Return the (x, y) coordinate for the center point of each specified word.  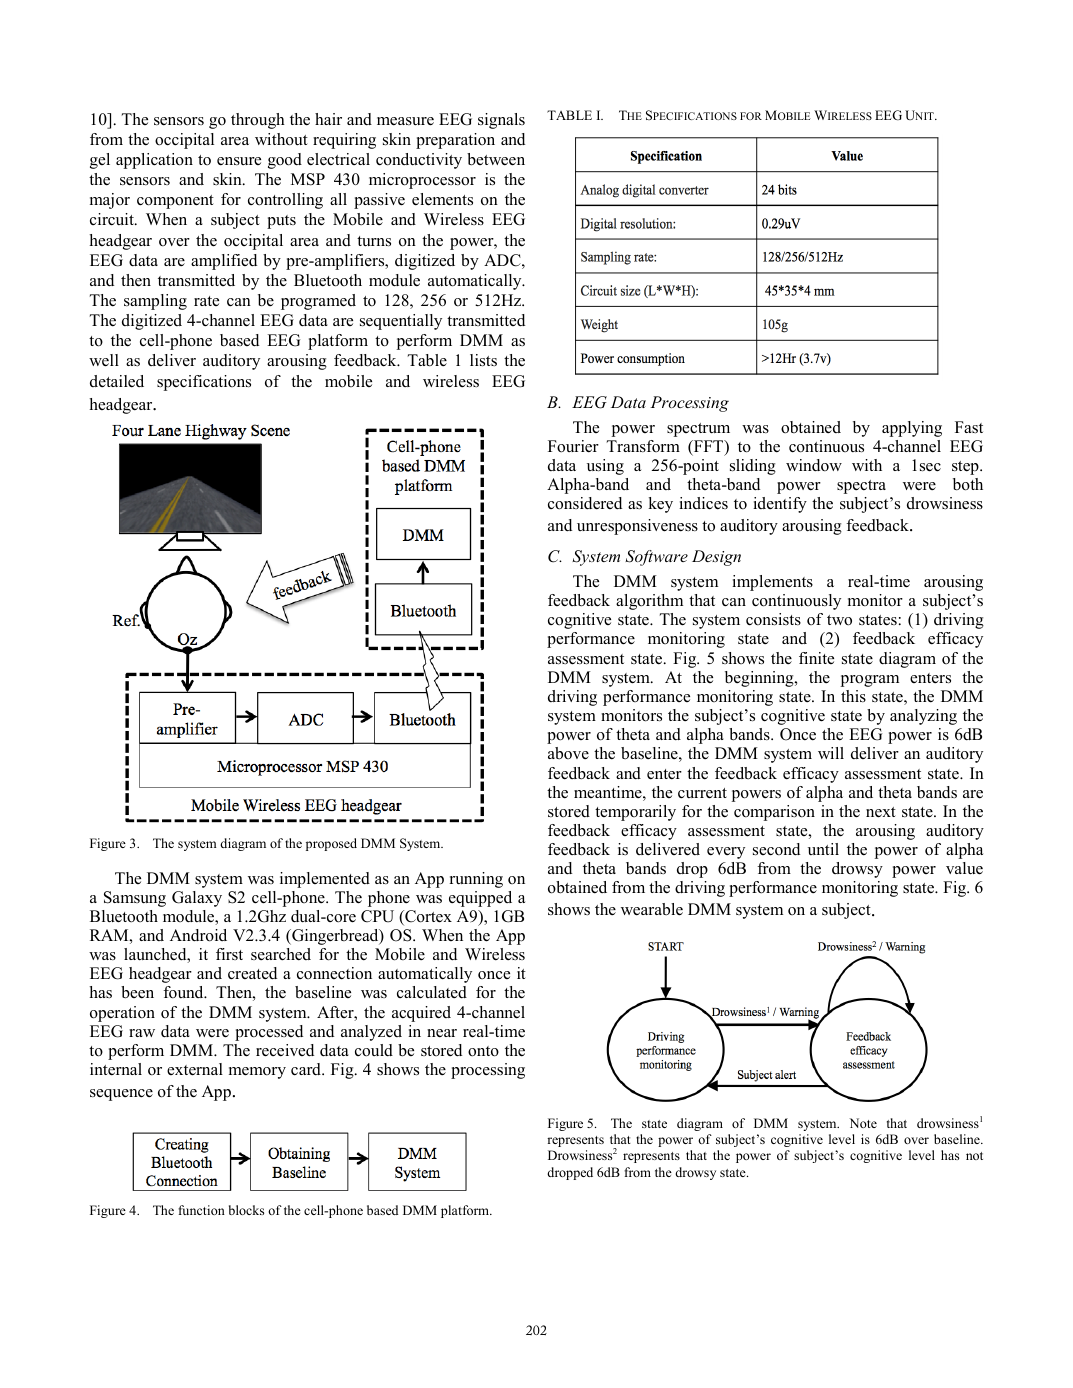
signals (501, 121)
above (568, 753)
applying (912, 429)
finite (816, 658)
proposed (331, 844)
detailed (117, 381)
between (496, 159)
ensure (239, 161)
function (201, 1210)
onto (483, 1051)
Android (198, 935)
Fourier (573, 446)
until (823, 849)
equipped (480, 899)
